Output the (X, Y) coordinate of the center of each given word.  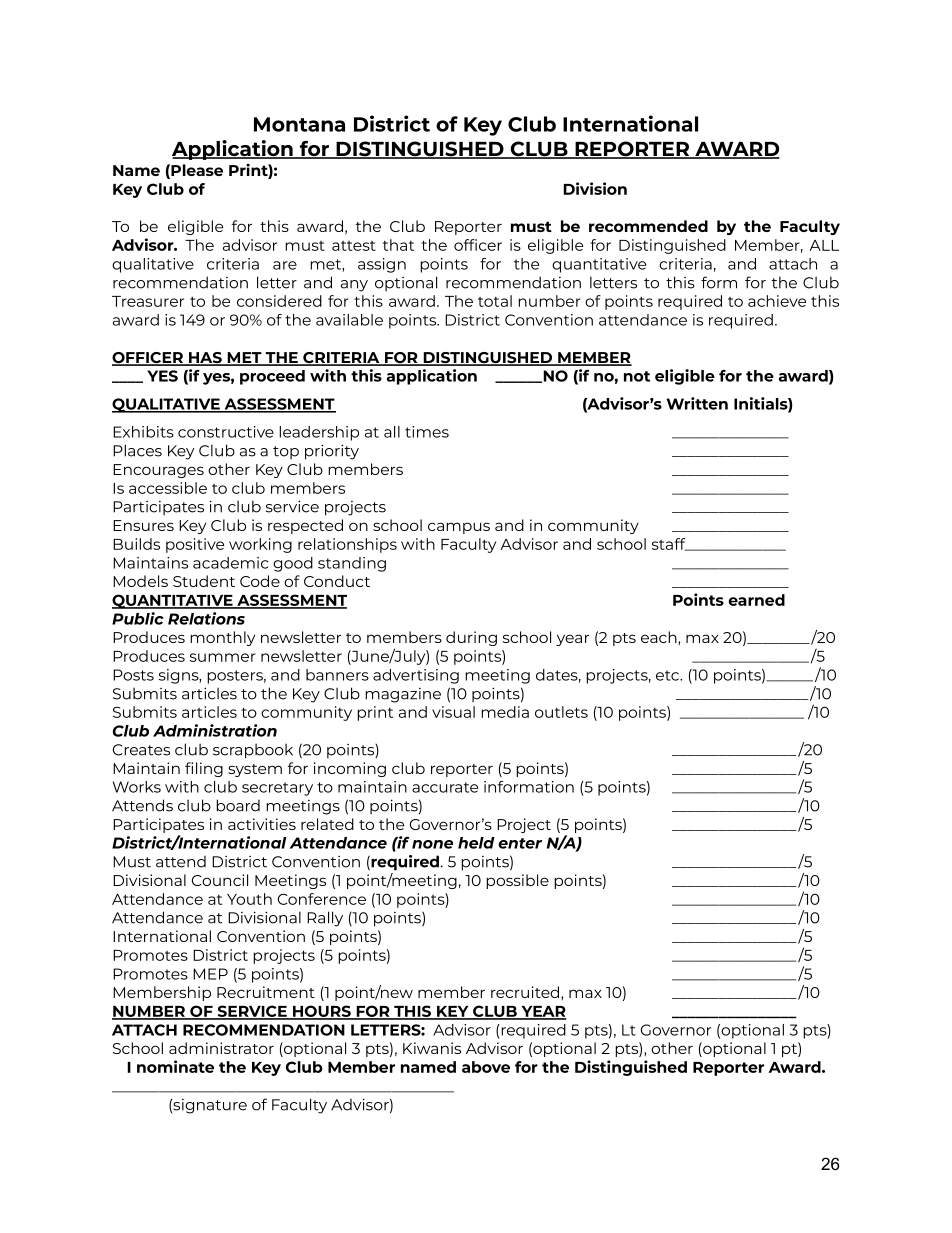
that (398, 245)
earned (756, 600)
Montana (299, 124)
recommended (648, 226)
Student (204, 581)
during (471, 638)
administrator (221, 1048)
